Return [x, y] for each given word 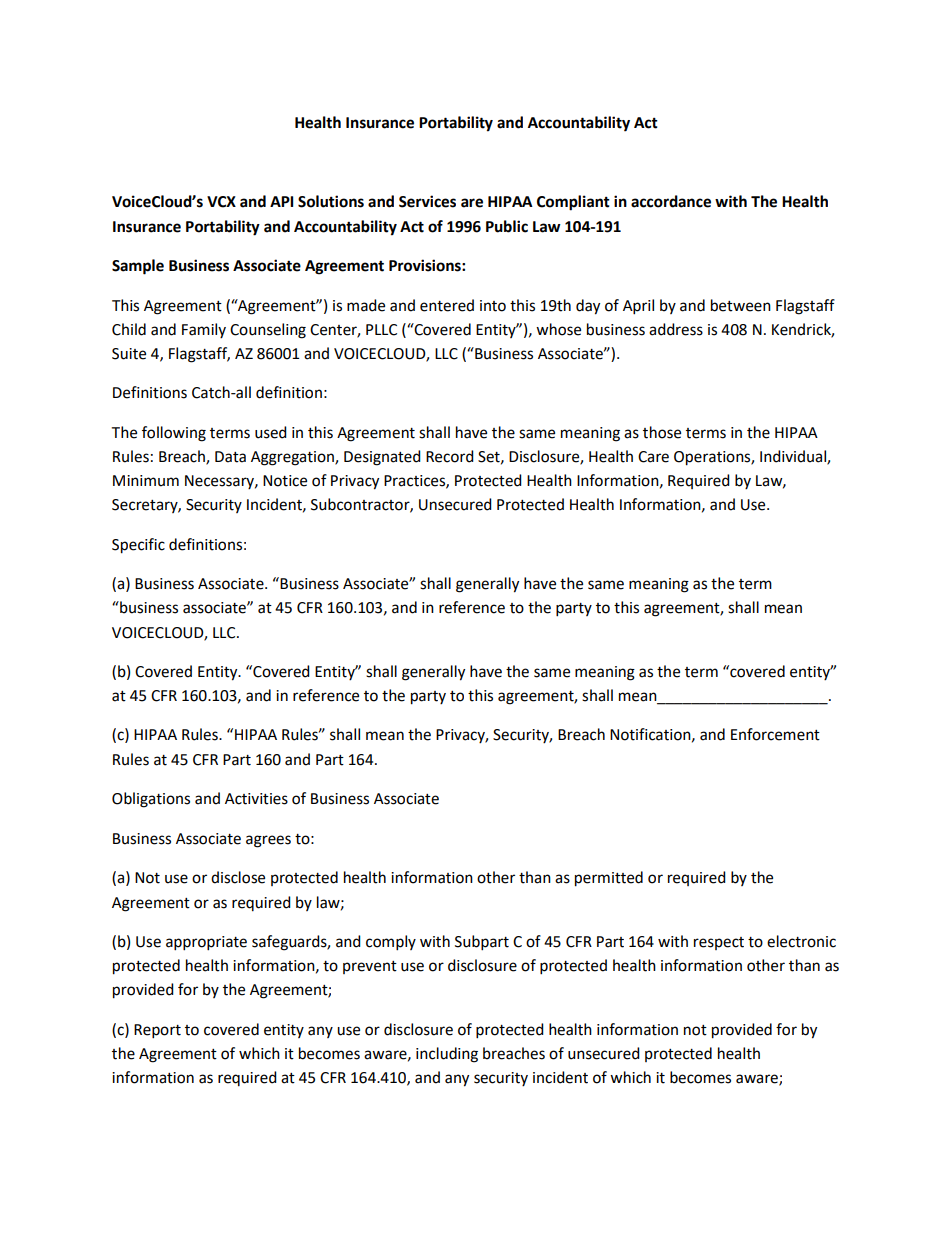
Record [450, 456]
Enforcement [775, 734]
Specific [138, 546]
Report [157, 1031]
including [447, 1055]
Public [507, 226]
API [281, 201]
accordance [671, 201]
